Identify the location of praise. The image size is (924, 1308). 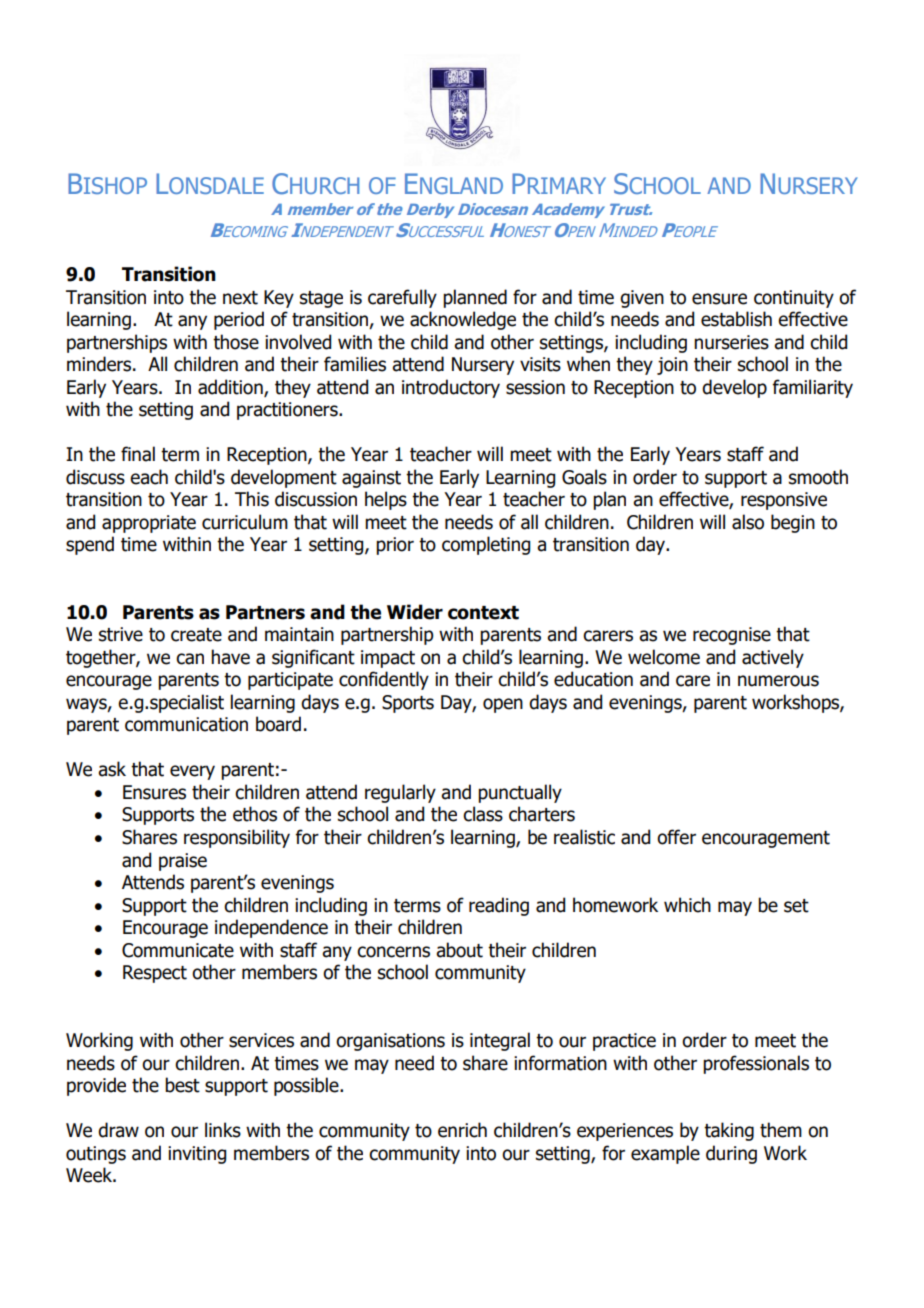
(183, 862).
